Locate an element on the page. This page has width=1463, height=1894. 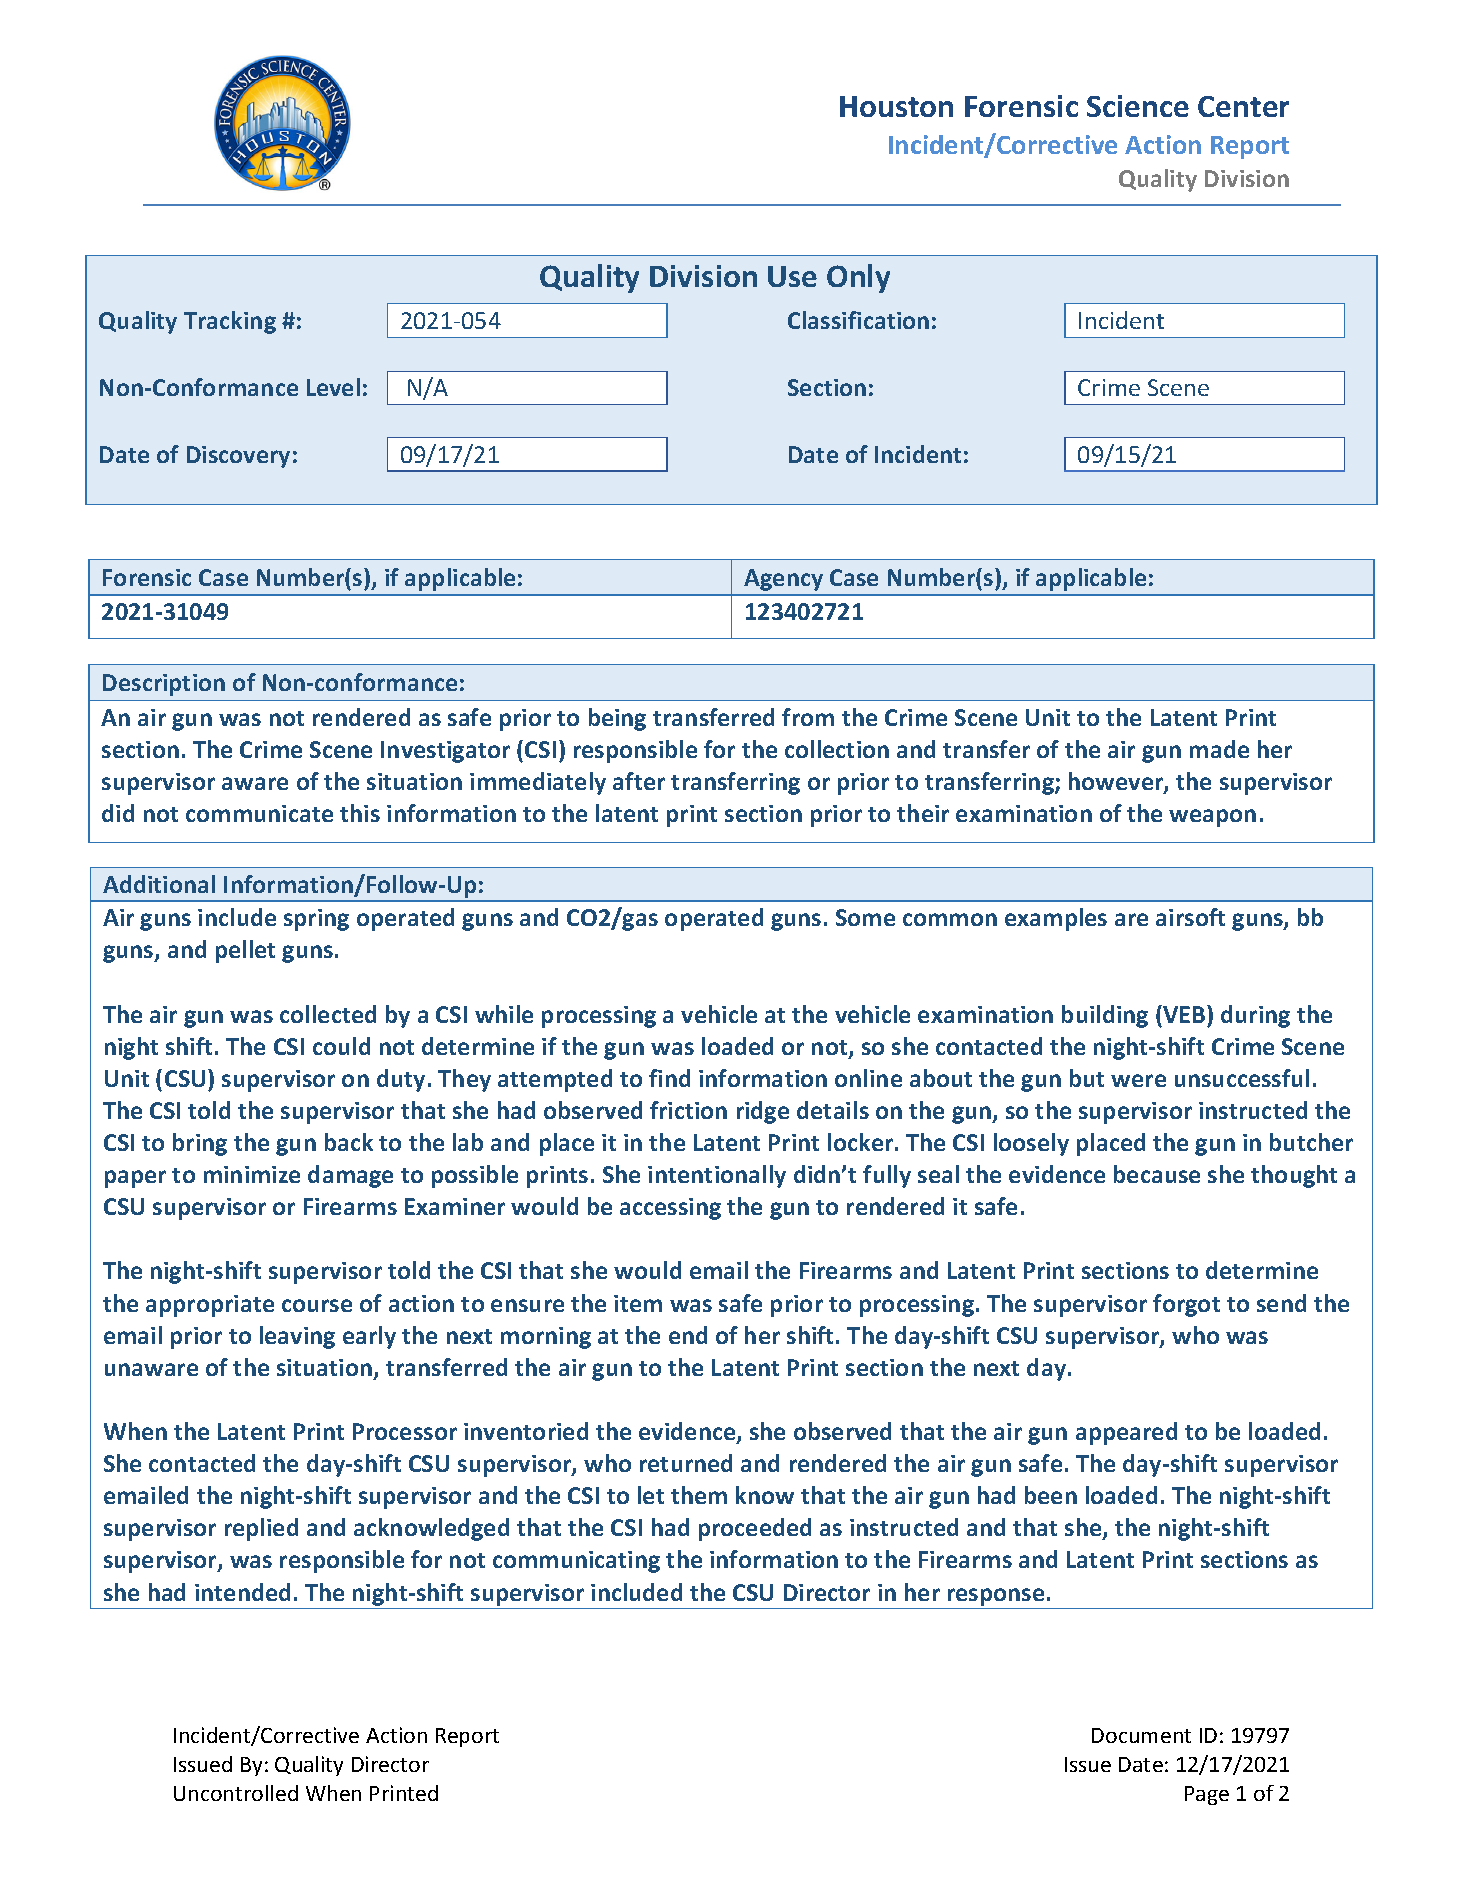
Science is located at coordinates (1138, 106).
